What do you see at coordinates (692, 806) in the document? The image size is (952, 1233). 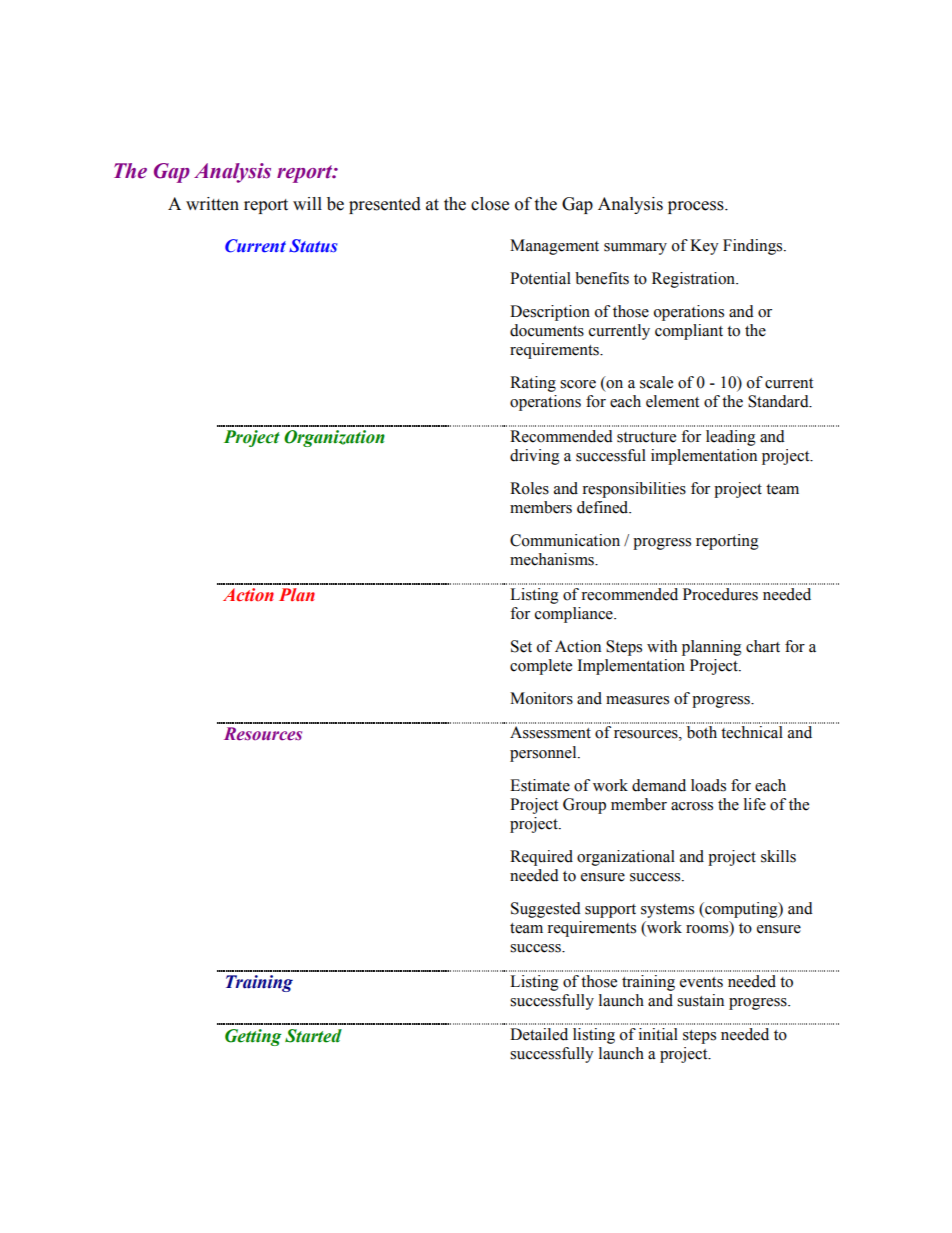 I see `across` at bounding box center [692, 806].
